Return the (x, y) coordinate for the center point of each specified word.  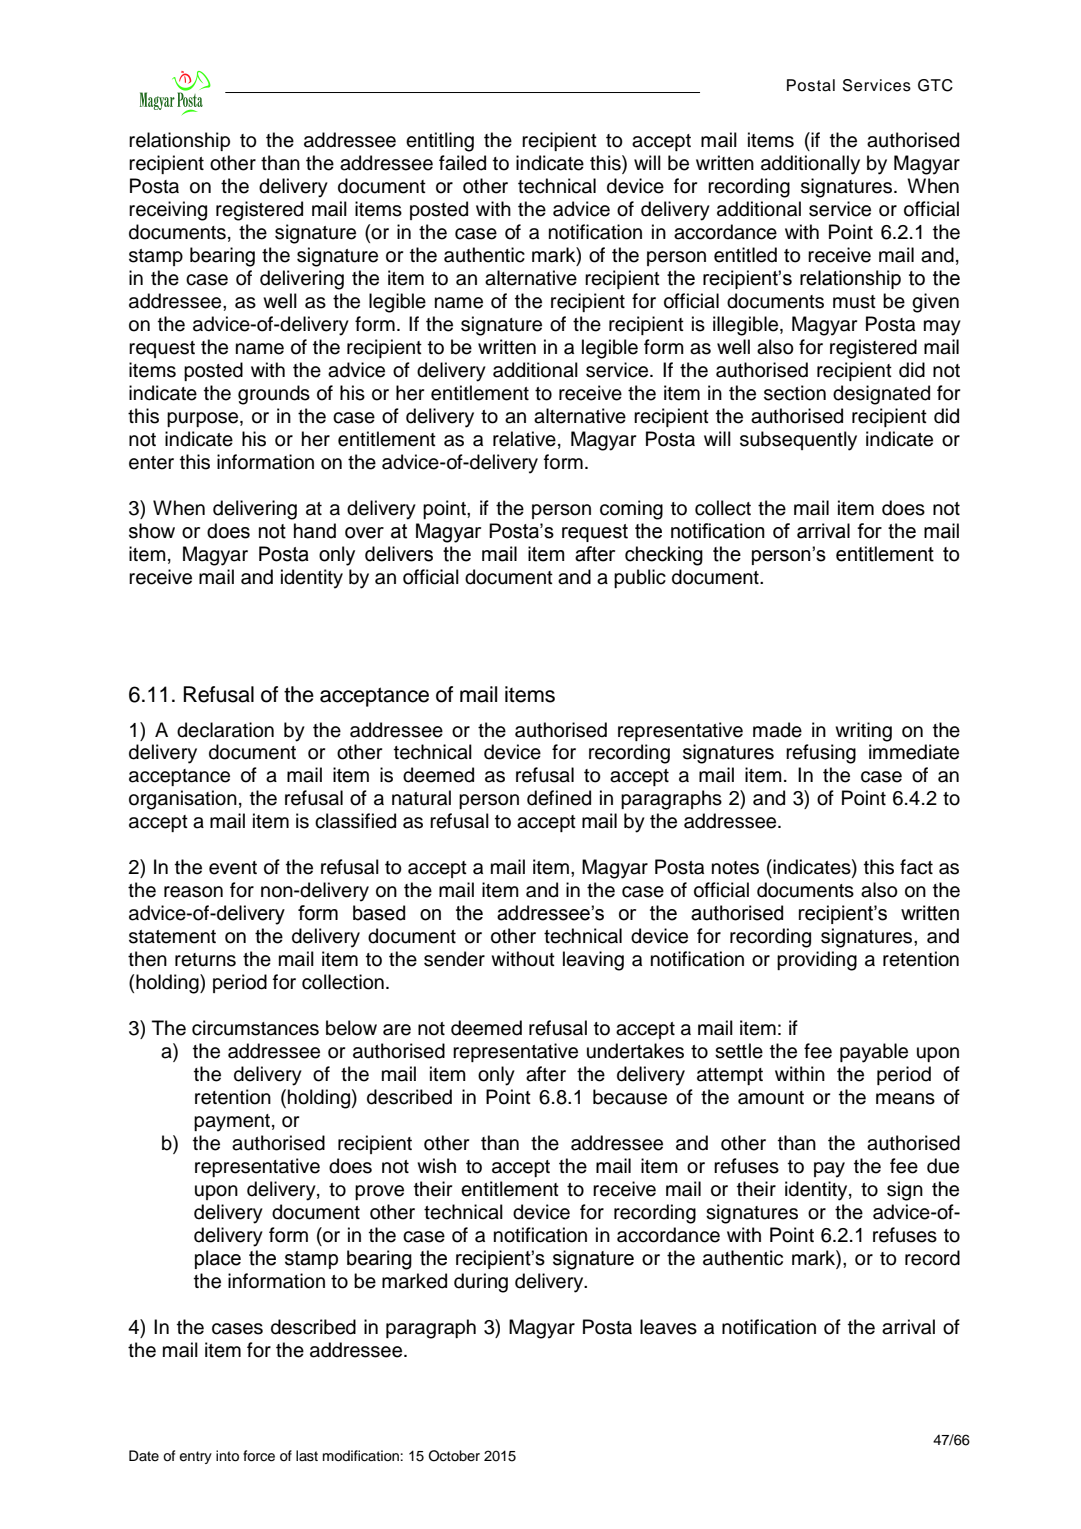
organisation (183, 800)
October (454, 1456)
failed (462, 163)
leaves (668, 1327)
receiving (168, 211)
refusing (821, 754)
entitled (745, 255)
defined (559, 798)
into (227, 1456)
